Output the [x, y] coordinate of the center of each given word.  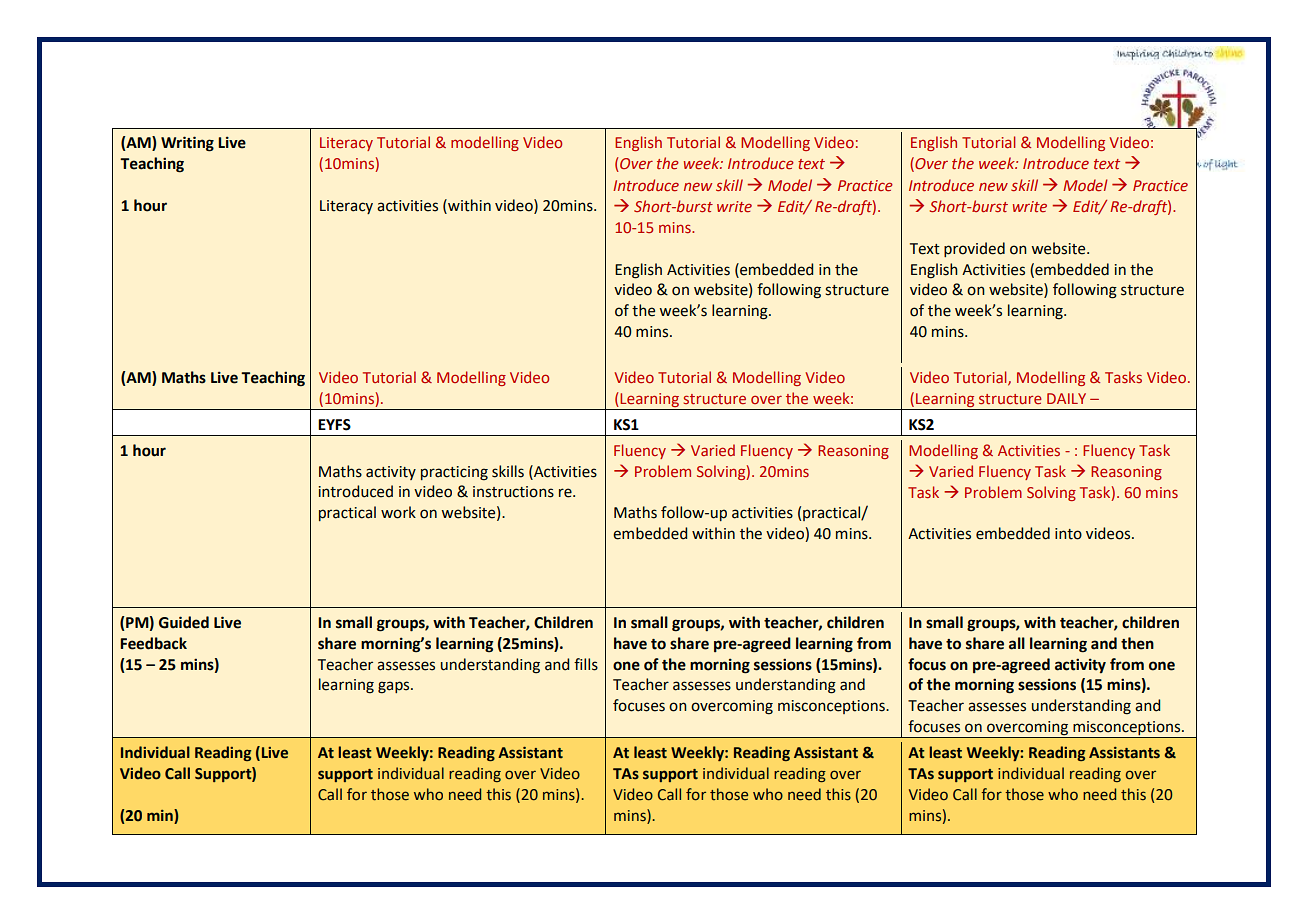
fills [586, 664]
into [1068, 534]
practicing [454, 473]
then [1137, 643]
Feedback [153, 643]
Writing [187, 144]
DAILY [1066, 398]
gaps [395, 687]
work [398, 512]
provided [974, 249]
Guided [184, 622]
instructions [513, 492]
